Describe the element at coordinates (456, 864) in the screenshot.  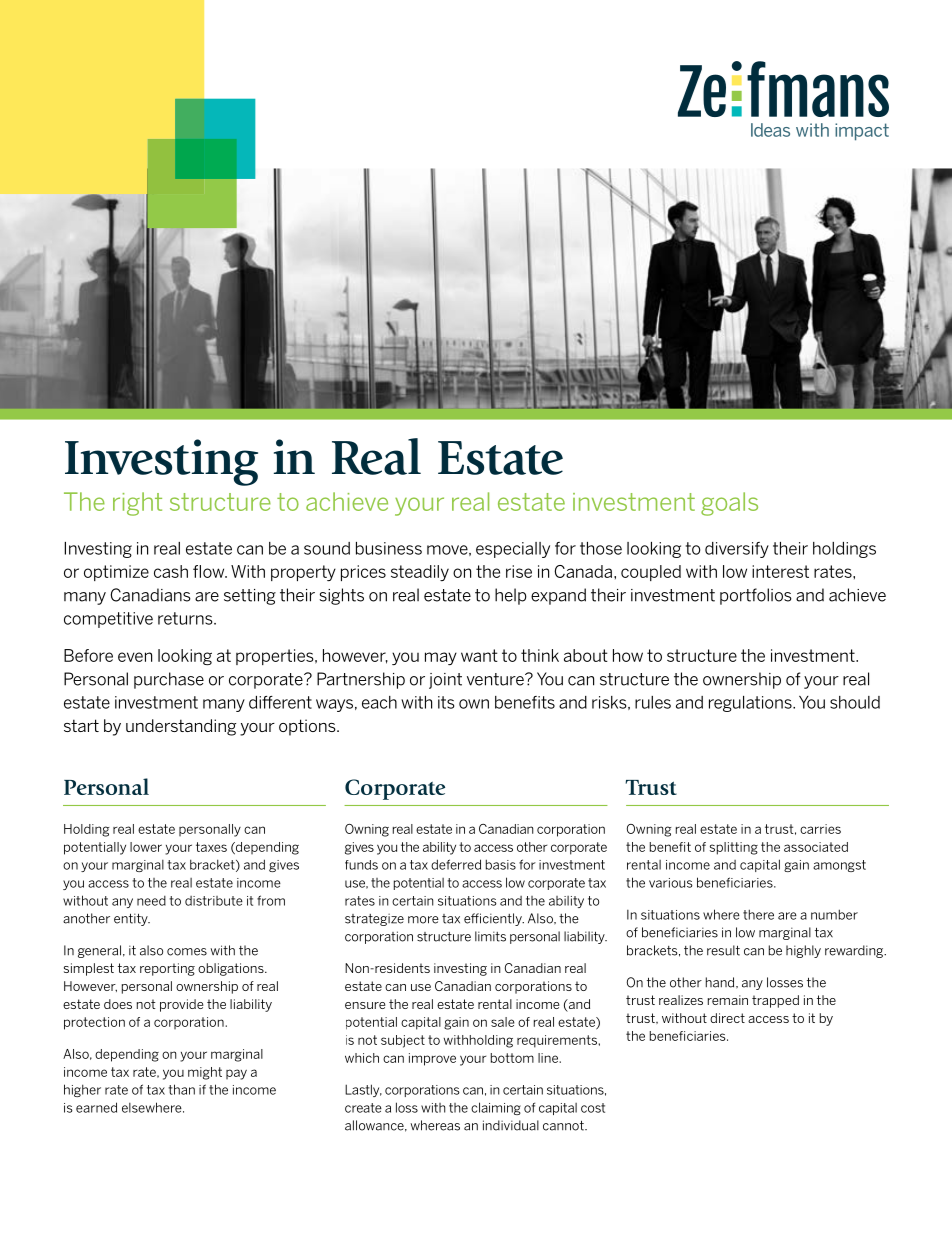
I see `deferred` at that location.
